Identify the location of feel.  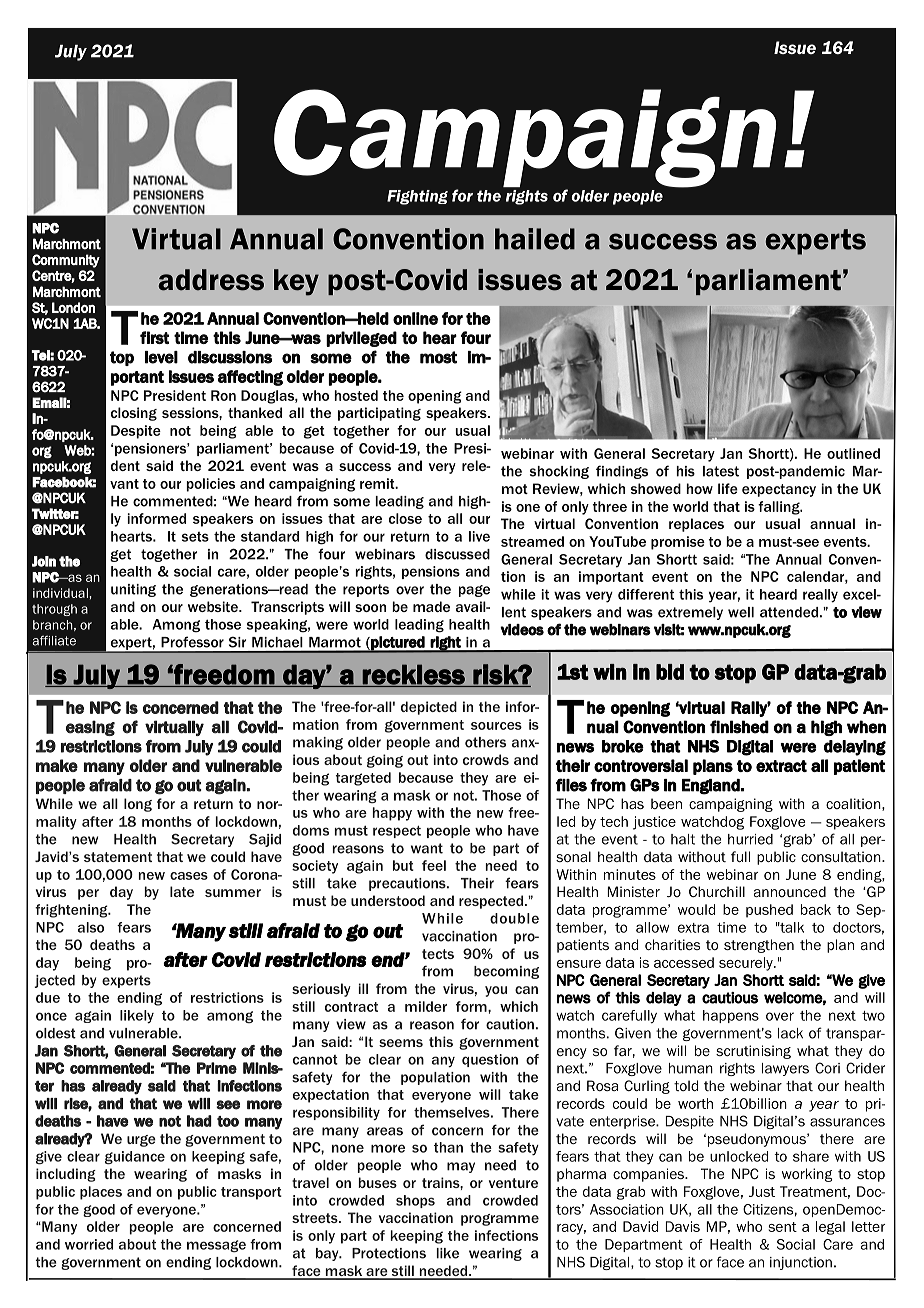
(434, 865).
